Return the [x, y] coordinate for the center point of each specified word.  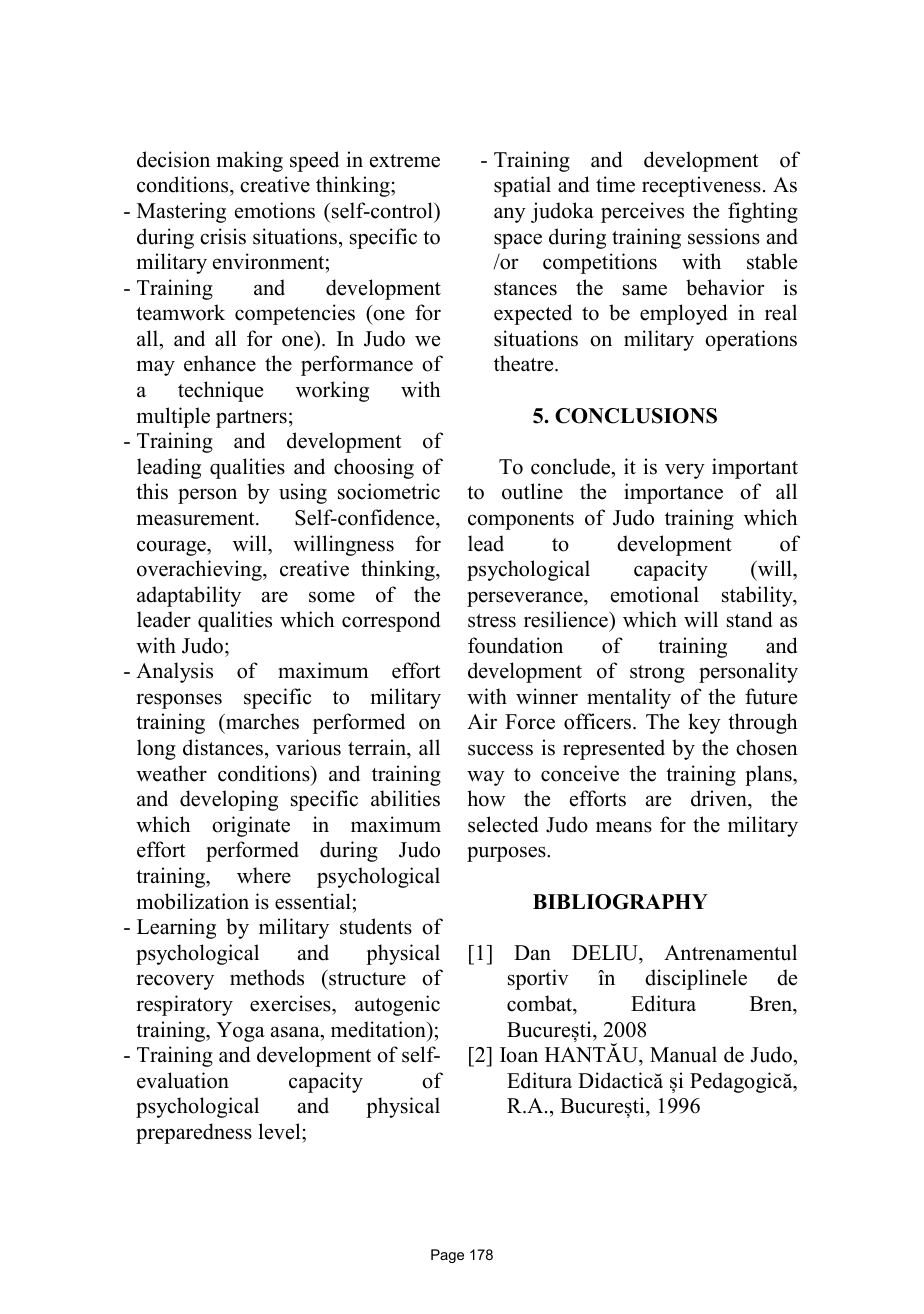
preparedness [194, 1133]
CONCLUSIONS [636, 416]
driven [720, 798]
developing [229, 800]
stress [492, 621]
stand [749, 619]
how [486, 798]
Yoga [240, 1032]
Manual [683, 1054]
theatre [525, 363]
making [250, 161]
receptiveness [701, 186]
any [510, 215]
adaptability [189, 596]
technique [220, 391]
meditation [379, 1029]
